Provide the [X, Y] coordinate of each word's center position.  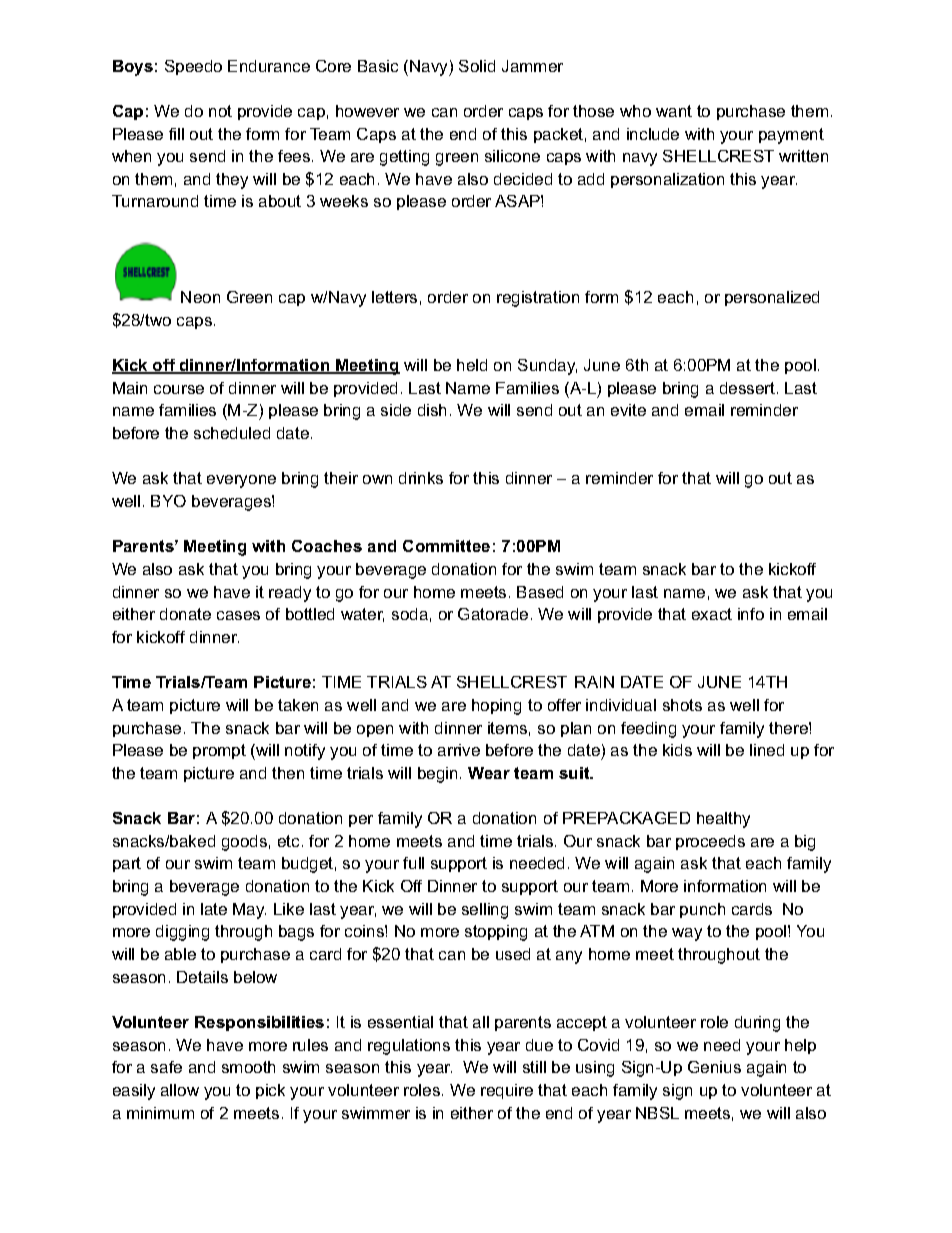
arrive [459, 750]
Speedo [193, 67]
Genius [714, 1067]
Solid [477, 66]
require [507, 1091]
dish [432, 410]
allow [180, 1090]
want [674, 111]
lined [767, 750]
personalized [772, 298]
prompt [219, 751]
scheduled [232, 433]
